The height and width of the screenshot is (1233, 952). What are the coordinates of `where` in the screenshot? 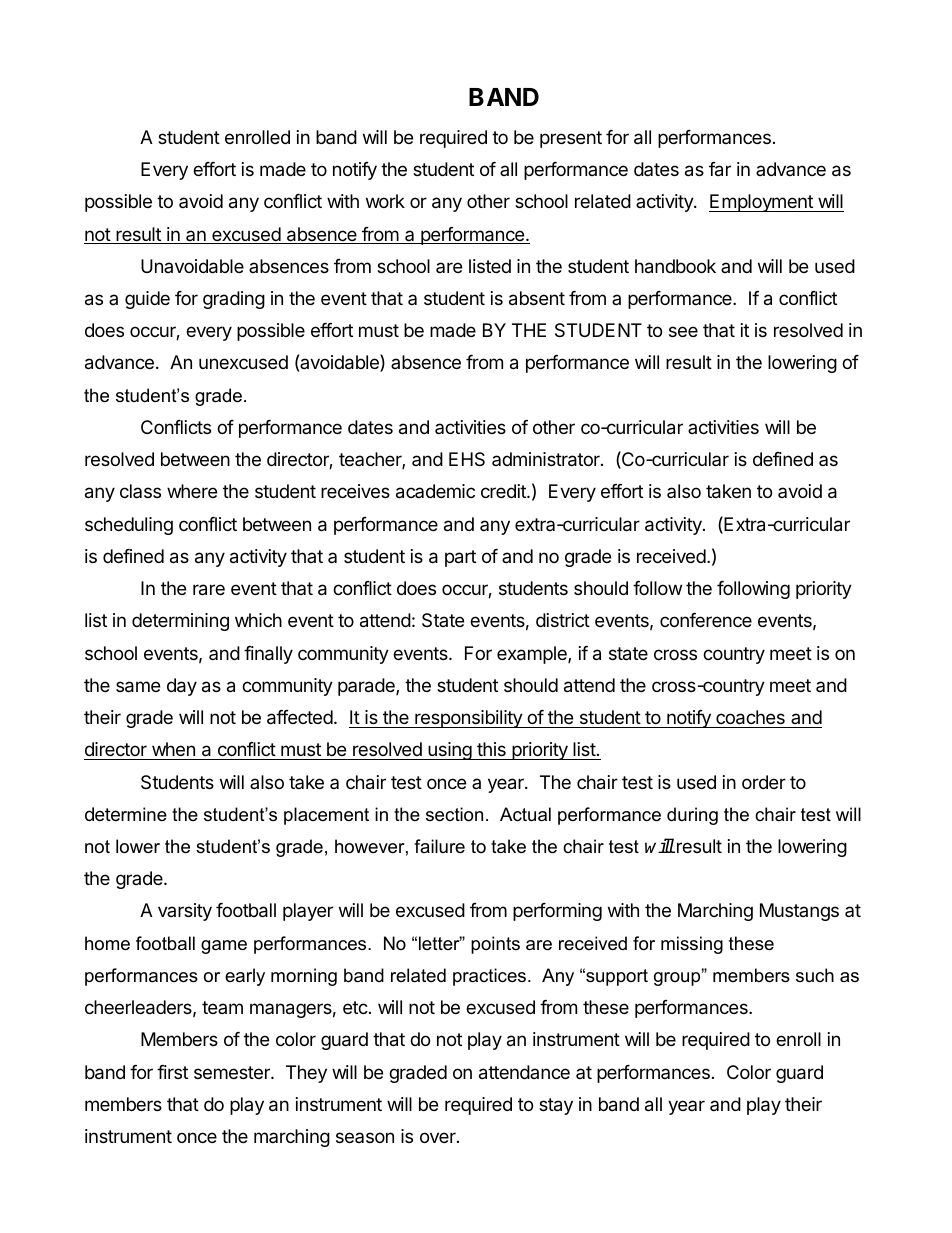 It's located at (192, 491).
